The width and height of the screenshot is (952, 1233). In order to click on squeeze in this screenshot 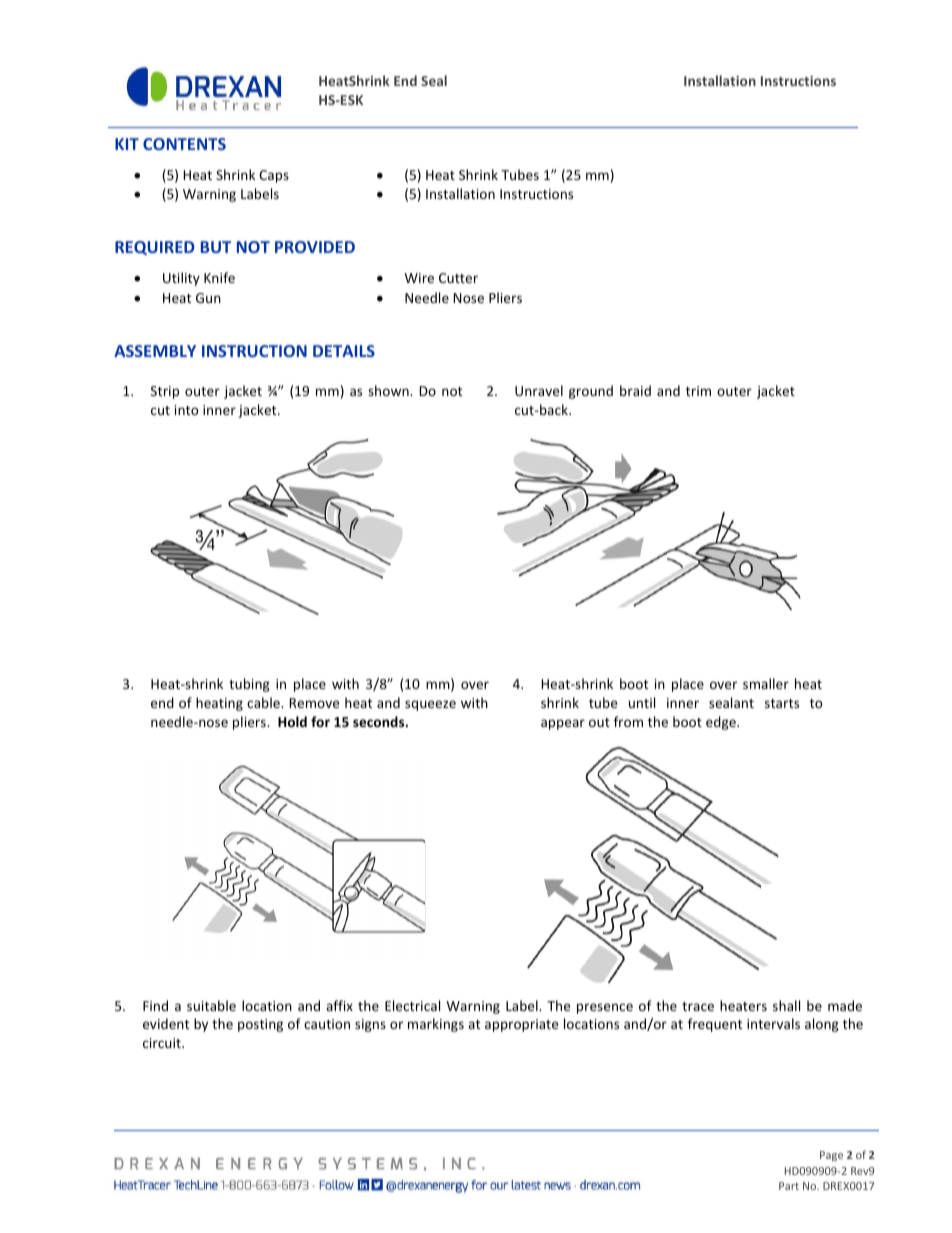, I will do `click(430, 705)`.
